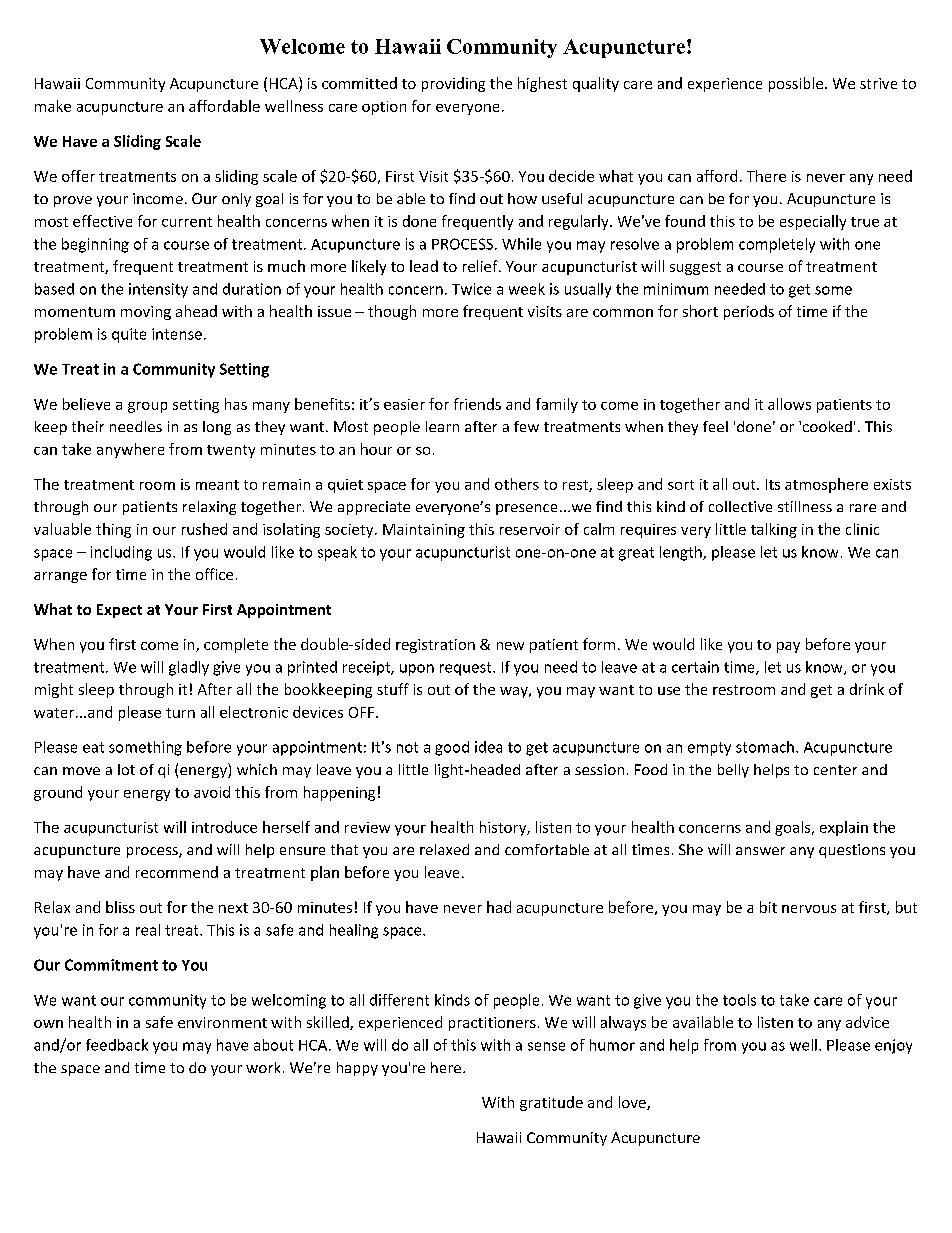  Describe the element at coordinates (796, 84) in the image. I see `possible` at that location.
